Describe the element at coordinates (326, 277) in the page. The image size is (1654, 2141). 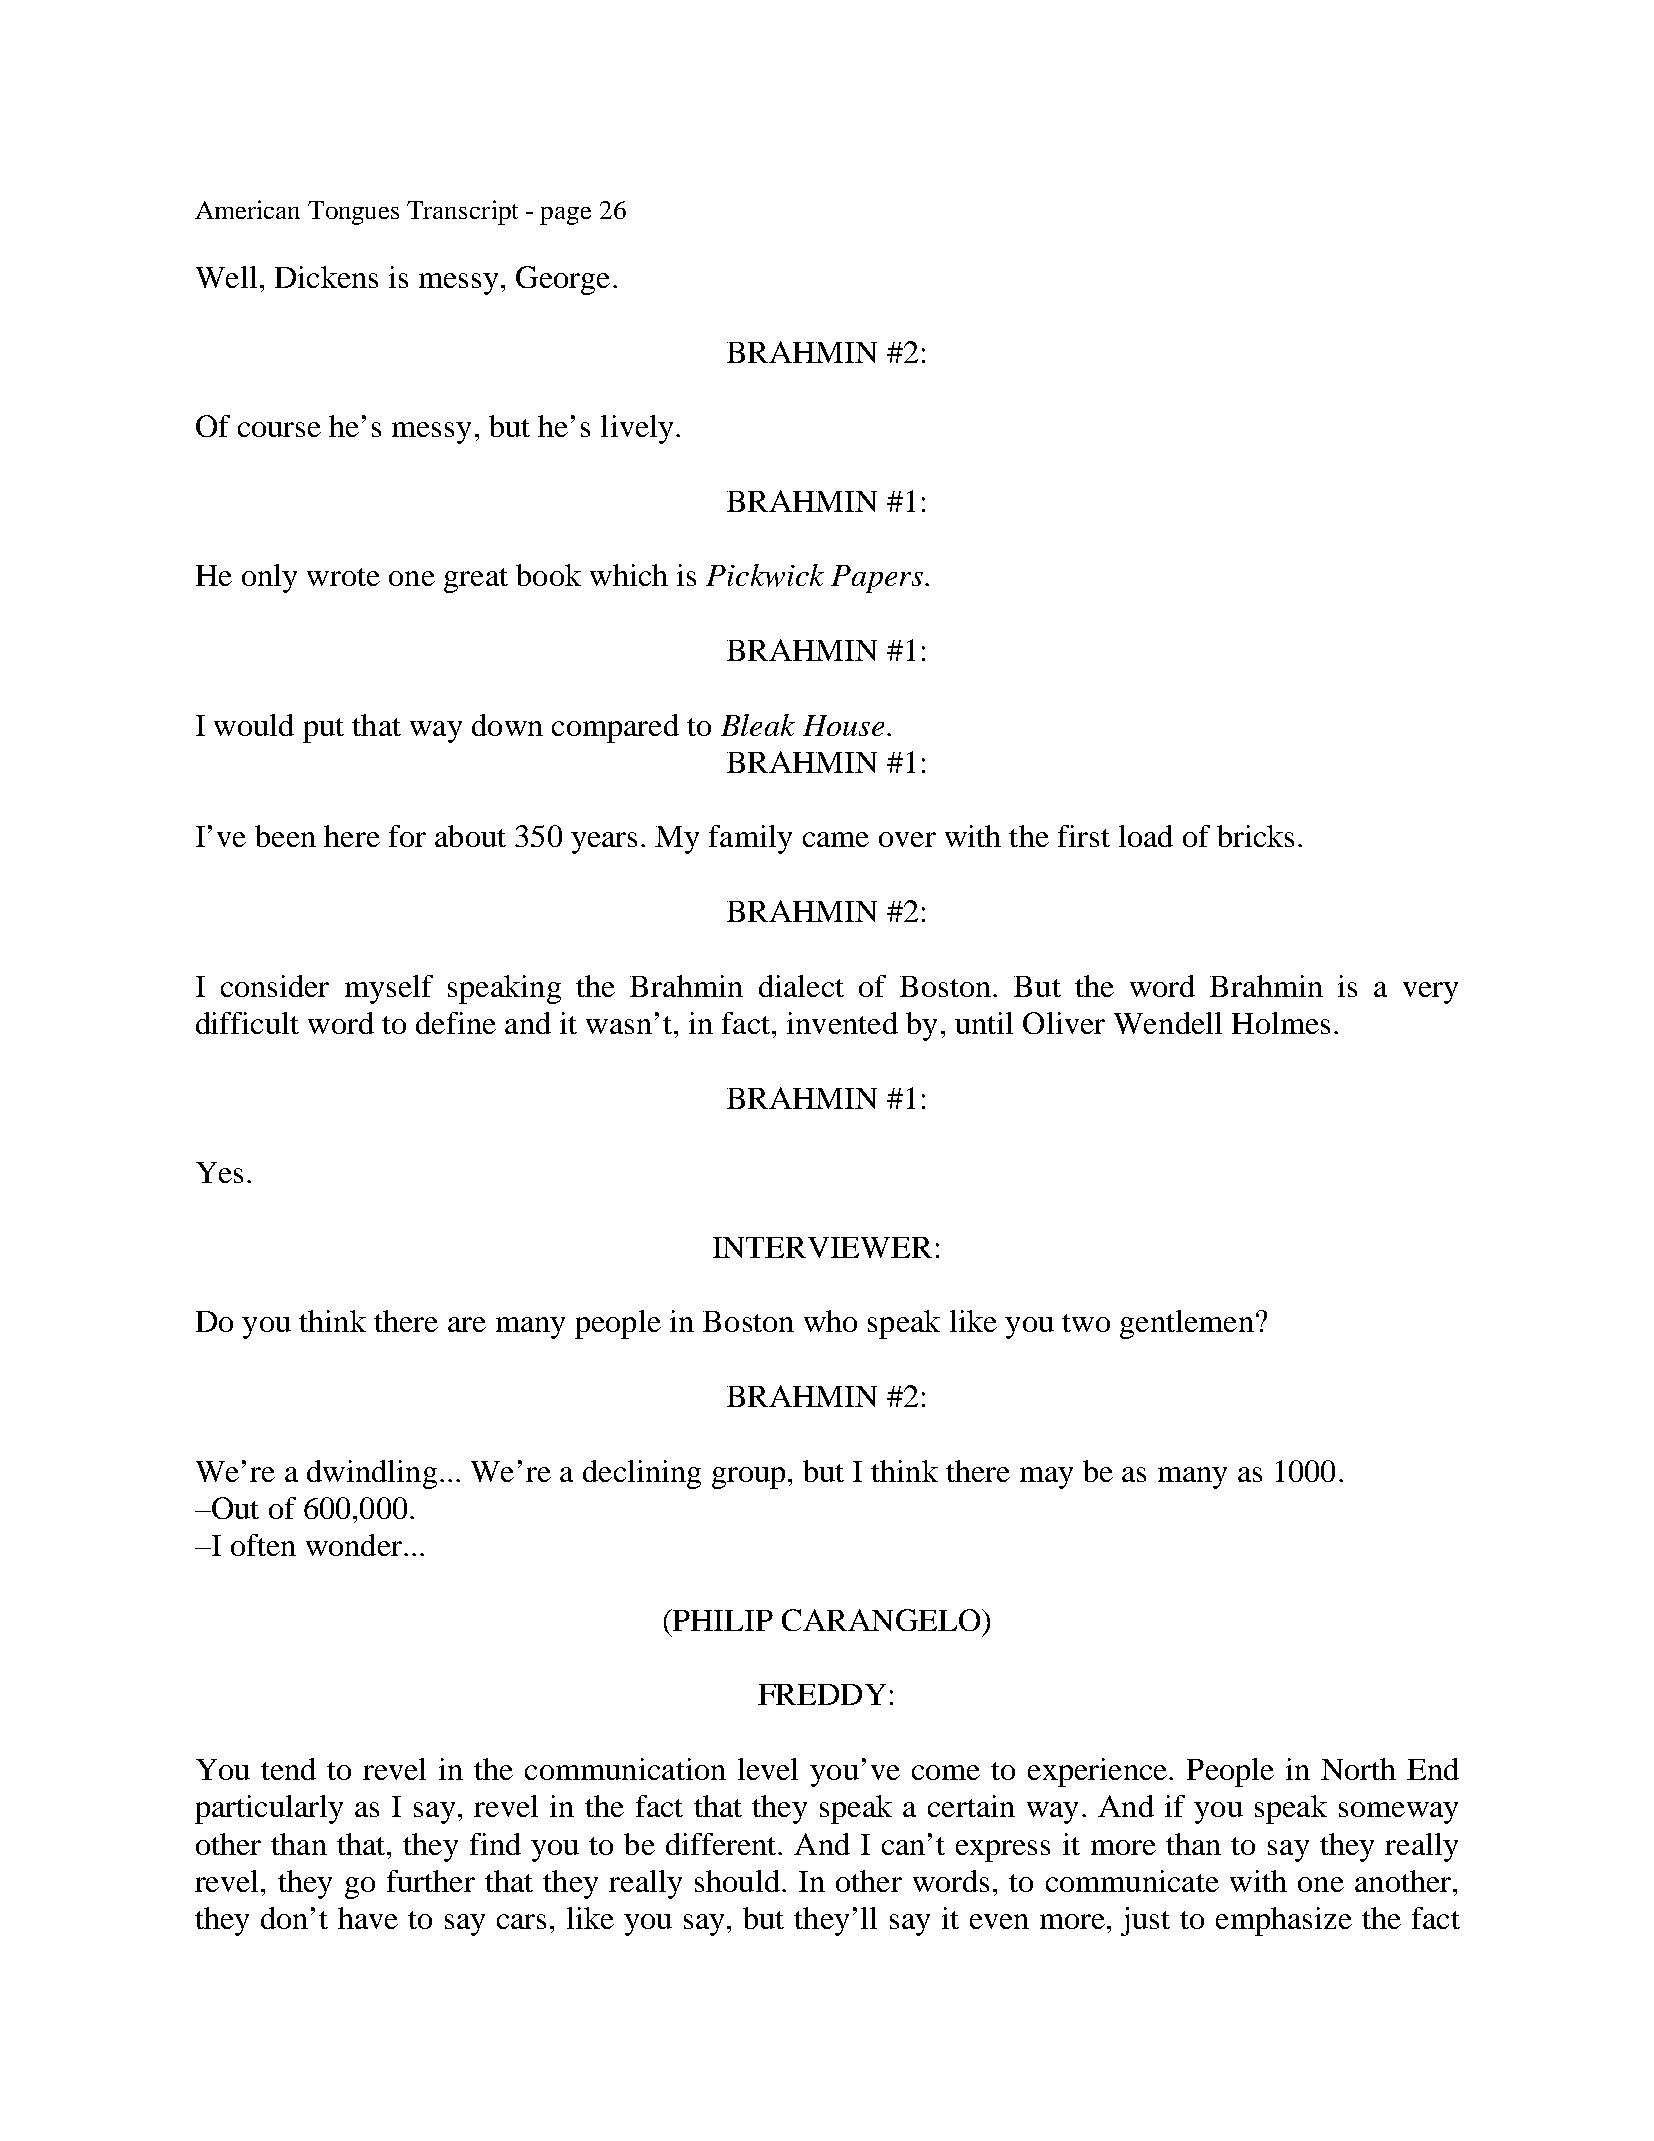
I see `Dickens` at that location.
